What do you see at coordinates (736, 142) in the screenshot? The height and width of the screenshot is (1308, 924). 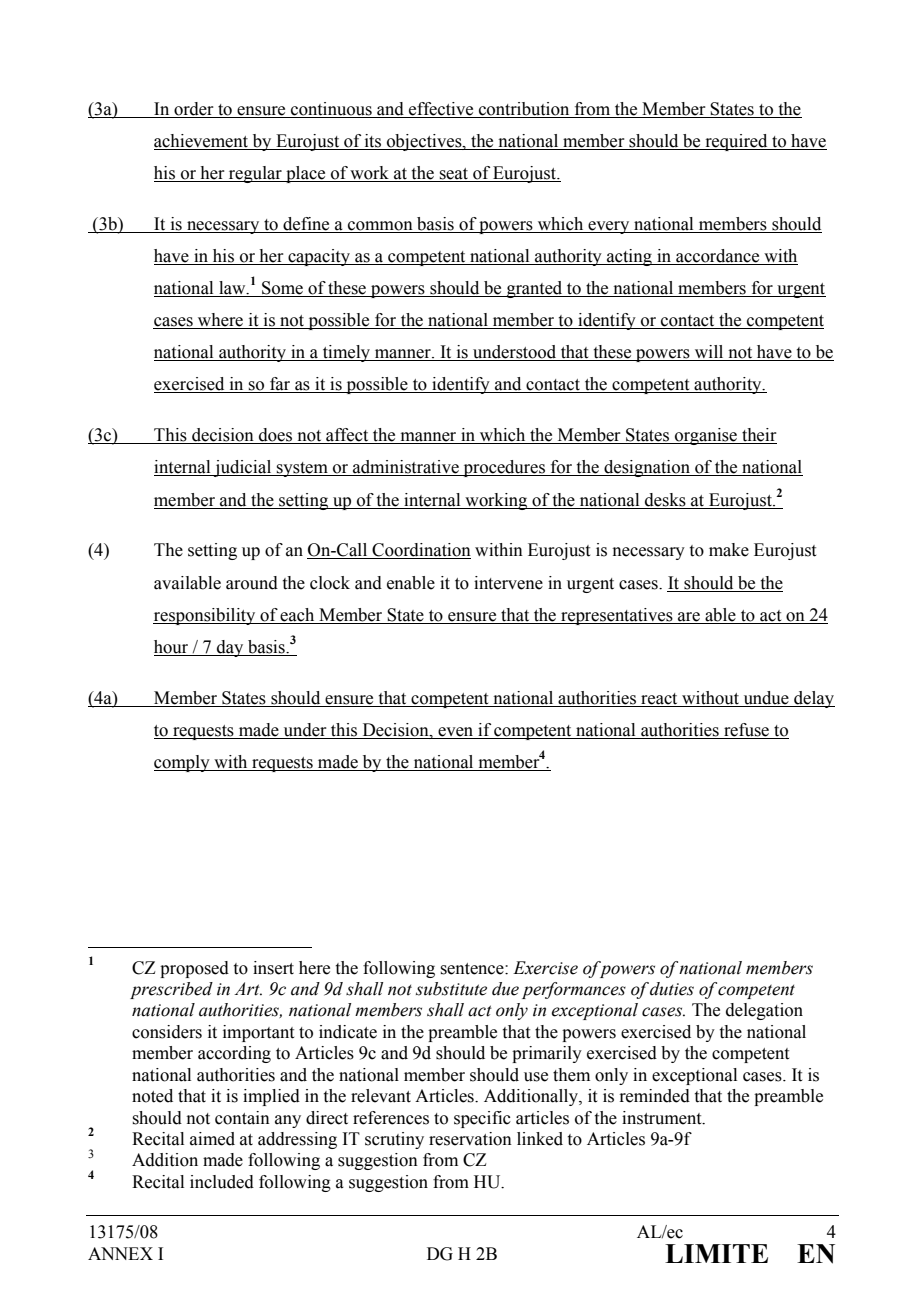 I see `required` at bounding box center [736, 142].
